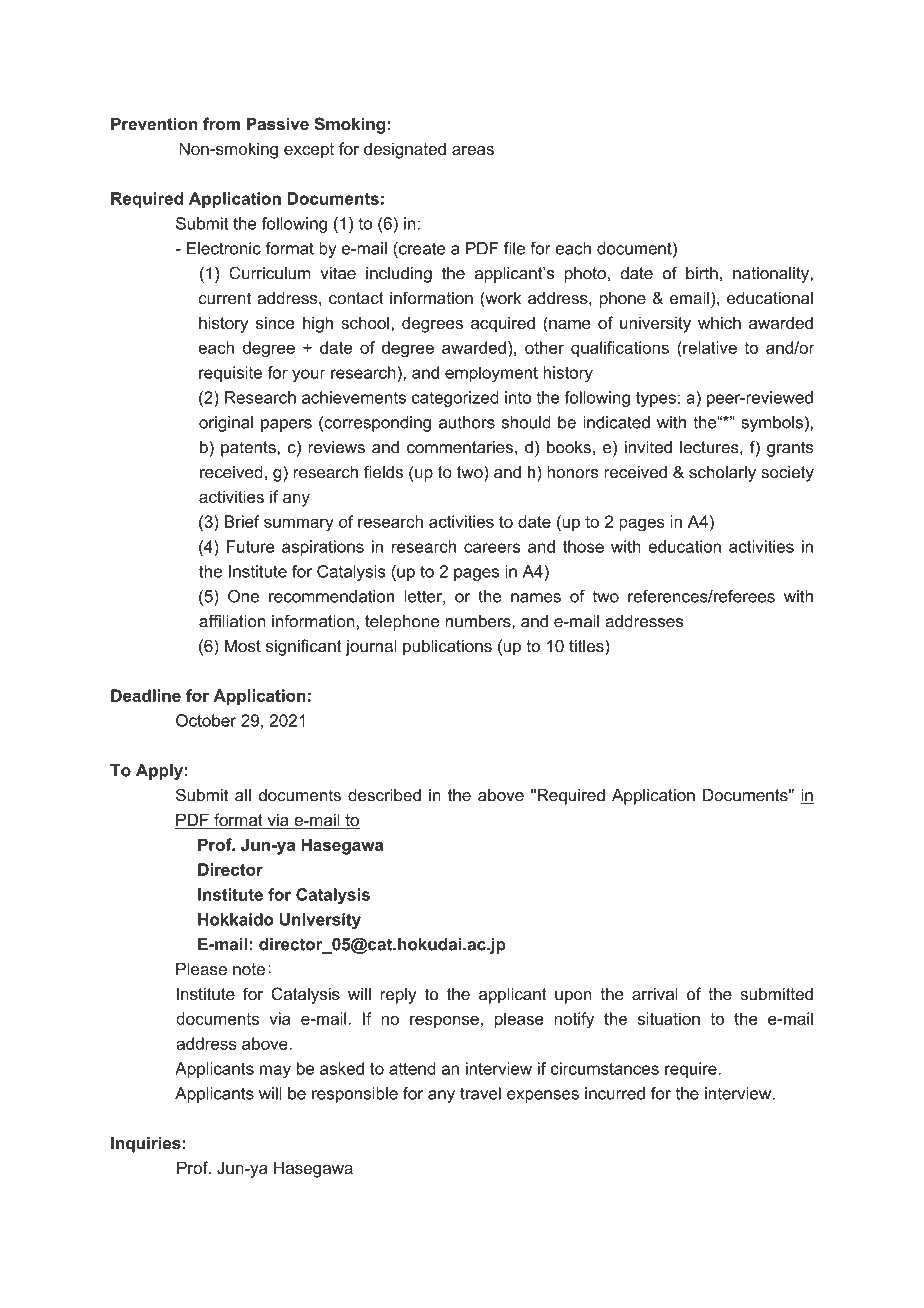 The width and height of the document is (924, 1308). I want to click on may, so click(275, 1071).
